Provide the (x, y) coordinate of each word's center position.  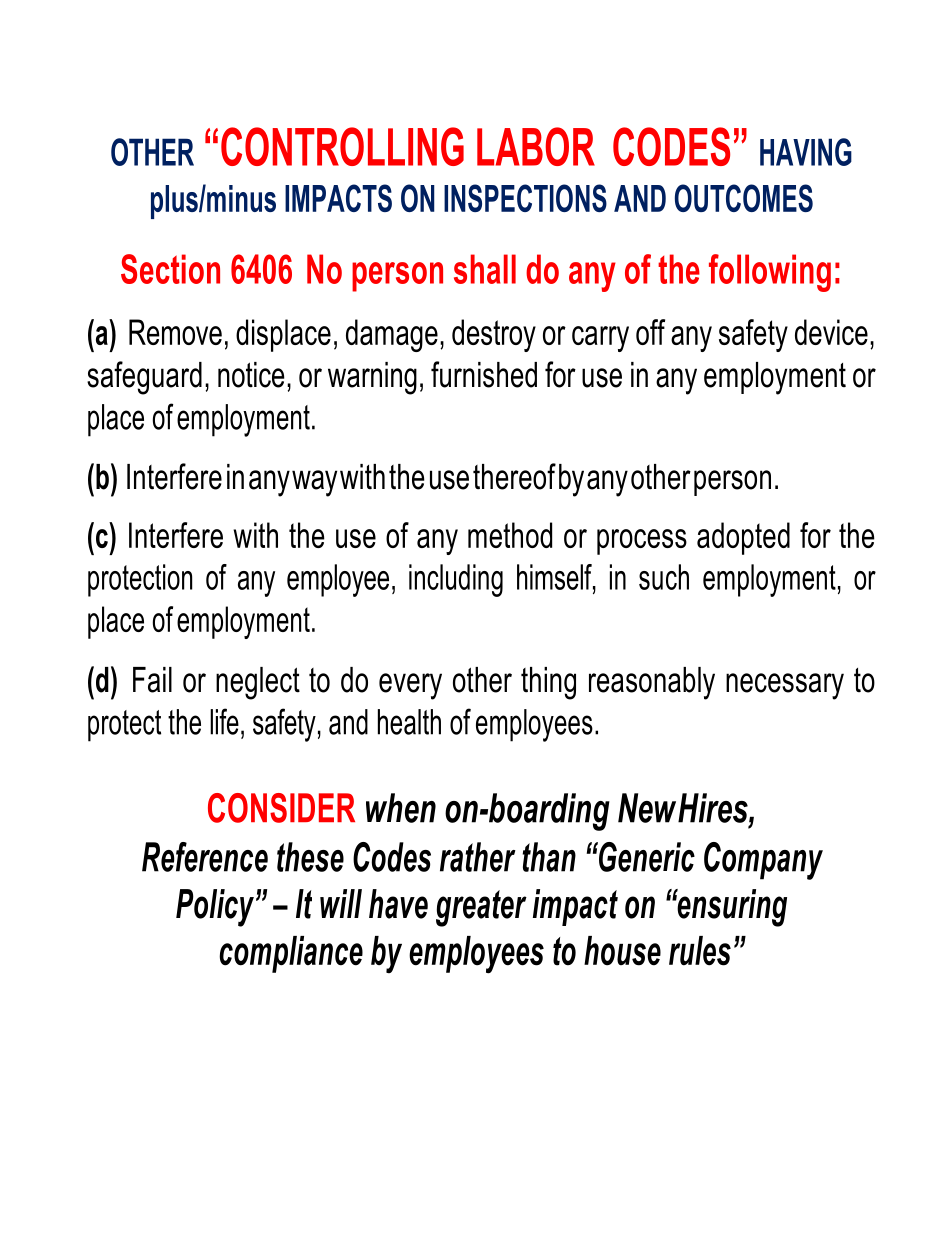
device (831, 332)
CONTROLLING (342, 146)
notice (251, 375)
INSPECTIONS (525, 198)
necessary (785, 686)
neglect (258, 683)
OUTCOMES (744, 198)
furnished (484, 374)
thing (548, 683)
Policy (215, 908)
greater (481, 908)
